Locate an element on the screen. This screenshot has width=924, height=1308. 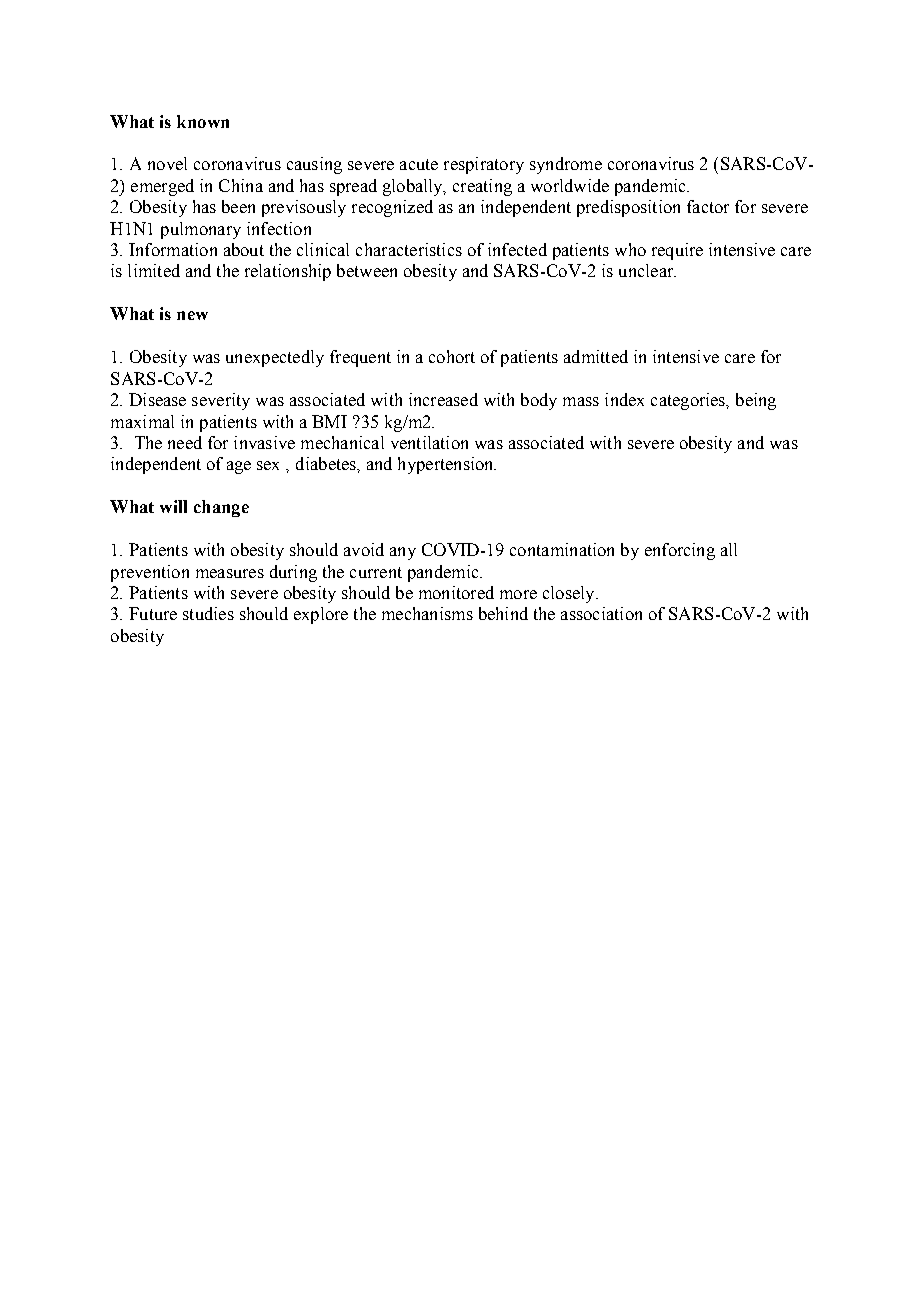
acute is located at coordinates (419, 164).
